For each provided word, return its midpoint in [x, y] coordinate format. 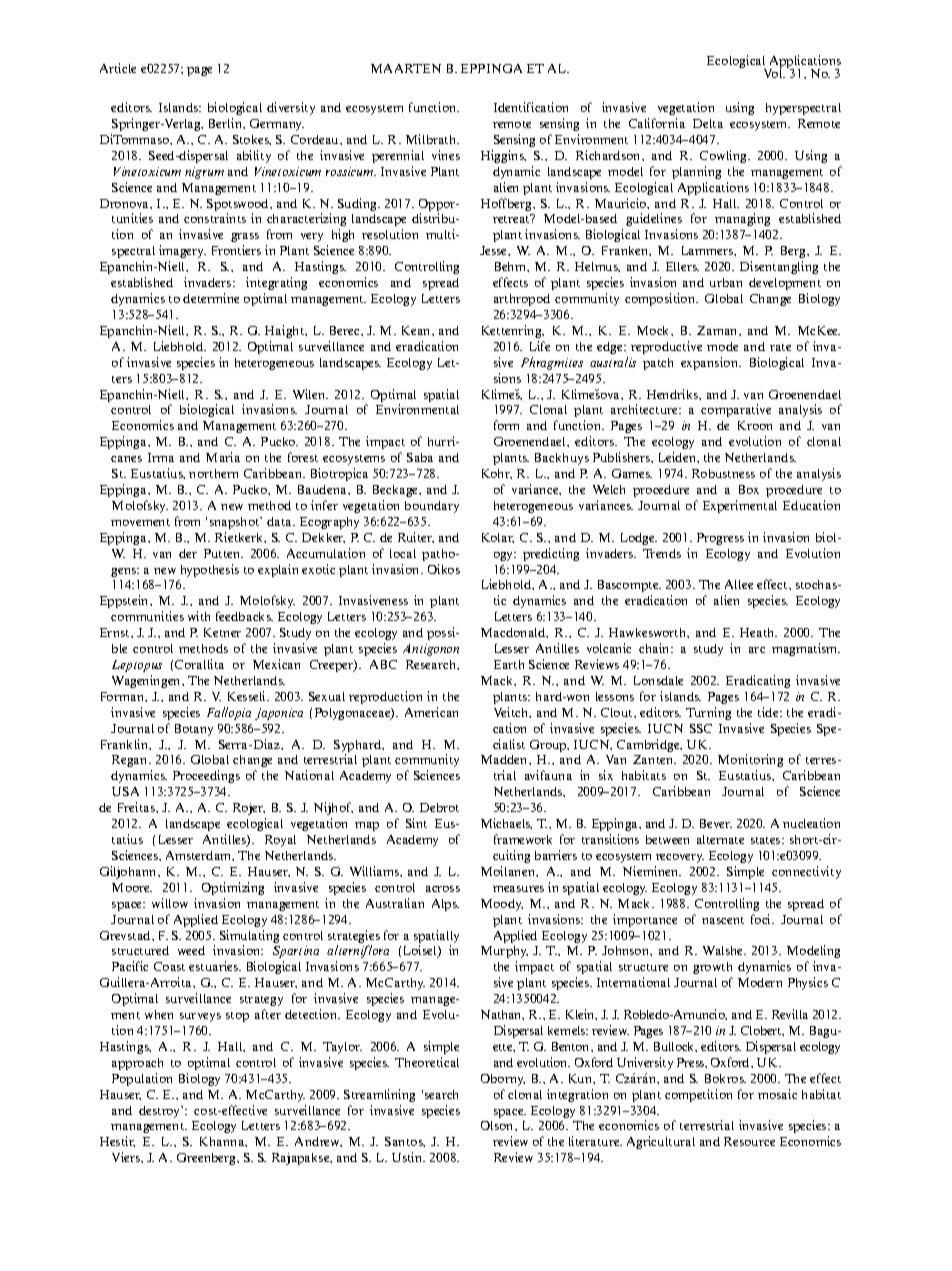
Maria [223, 457]
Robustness [723, 473]
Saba [420, 457]
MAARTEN [406, 68]
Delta [708, 123]
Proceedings [206, 776]
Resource [749, 1141]
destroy [161, 1112]
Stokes [252, 140]
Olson [498, 1125]
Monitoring [750, 760]
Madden [505, 759]
